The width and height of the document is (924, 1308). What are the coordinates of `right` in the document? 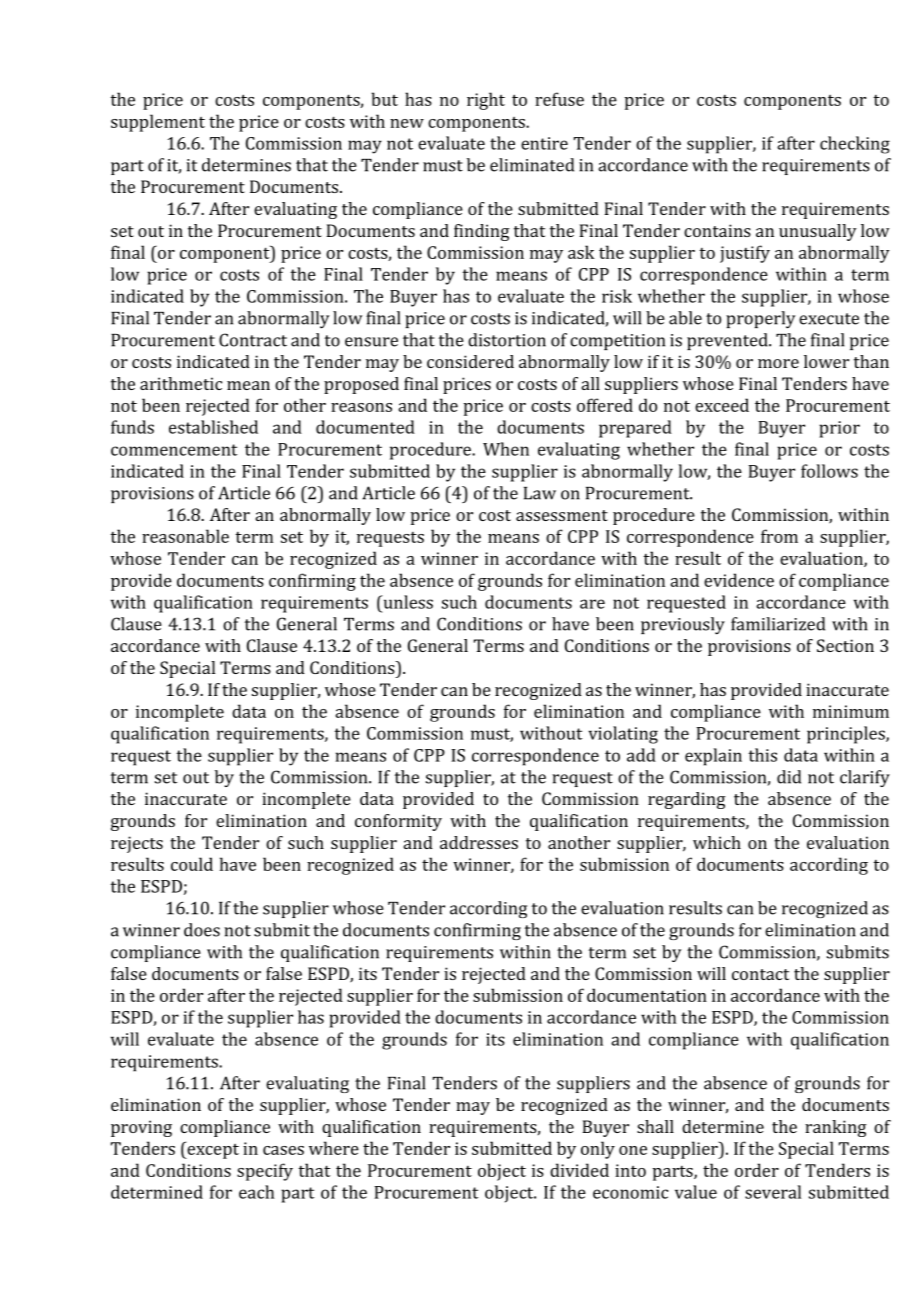 It's located at (486, 101).
